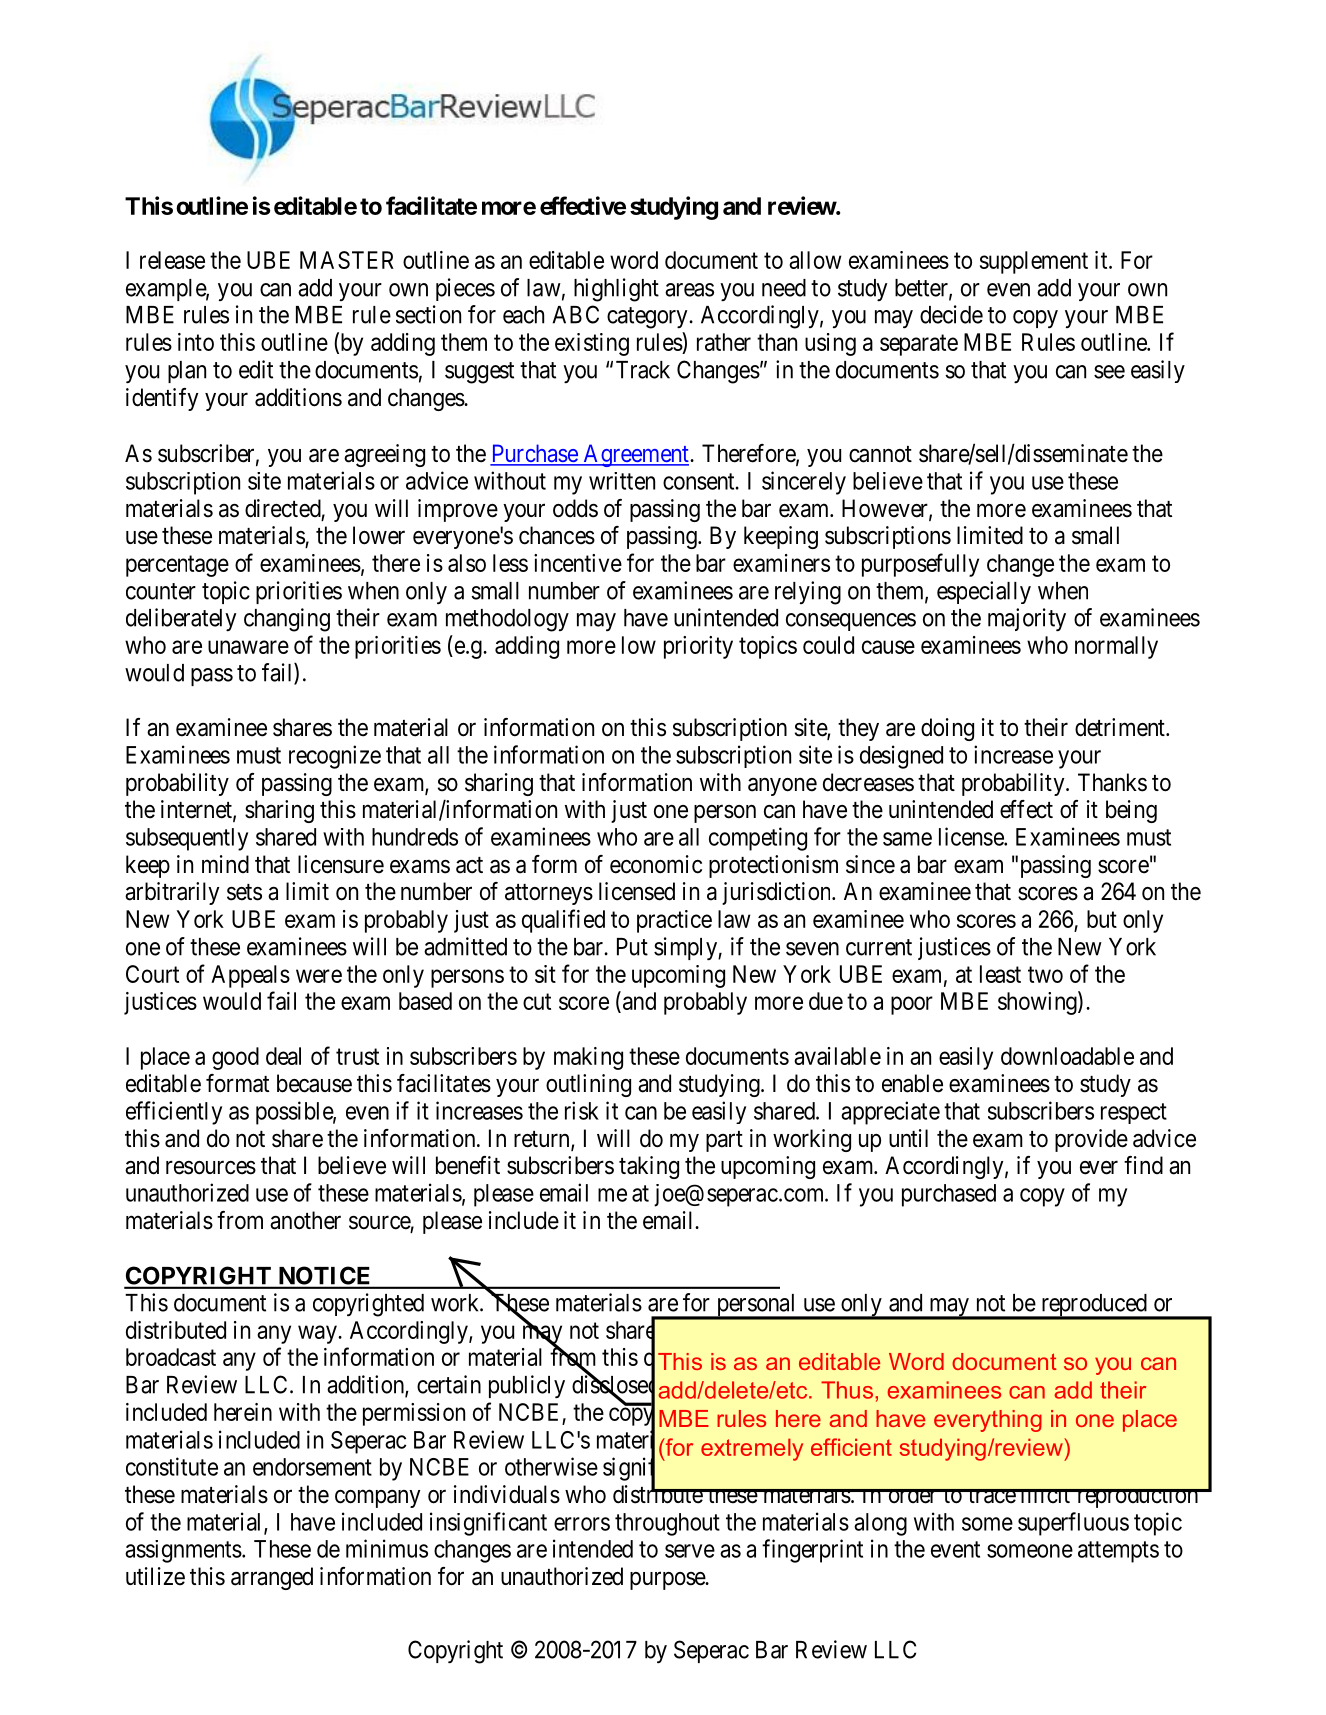 The width and height of the screenshot is (1326, 1715). Describe the element at coordinates (1073, 1524) in the screenshot. I see `superfluous` at that location.
